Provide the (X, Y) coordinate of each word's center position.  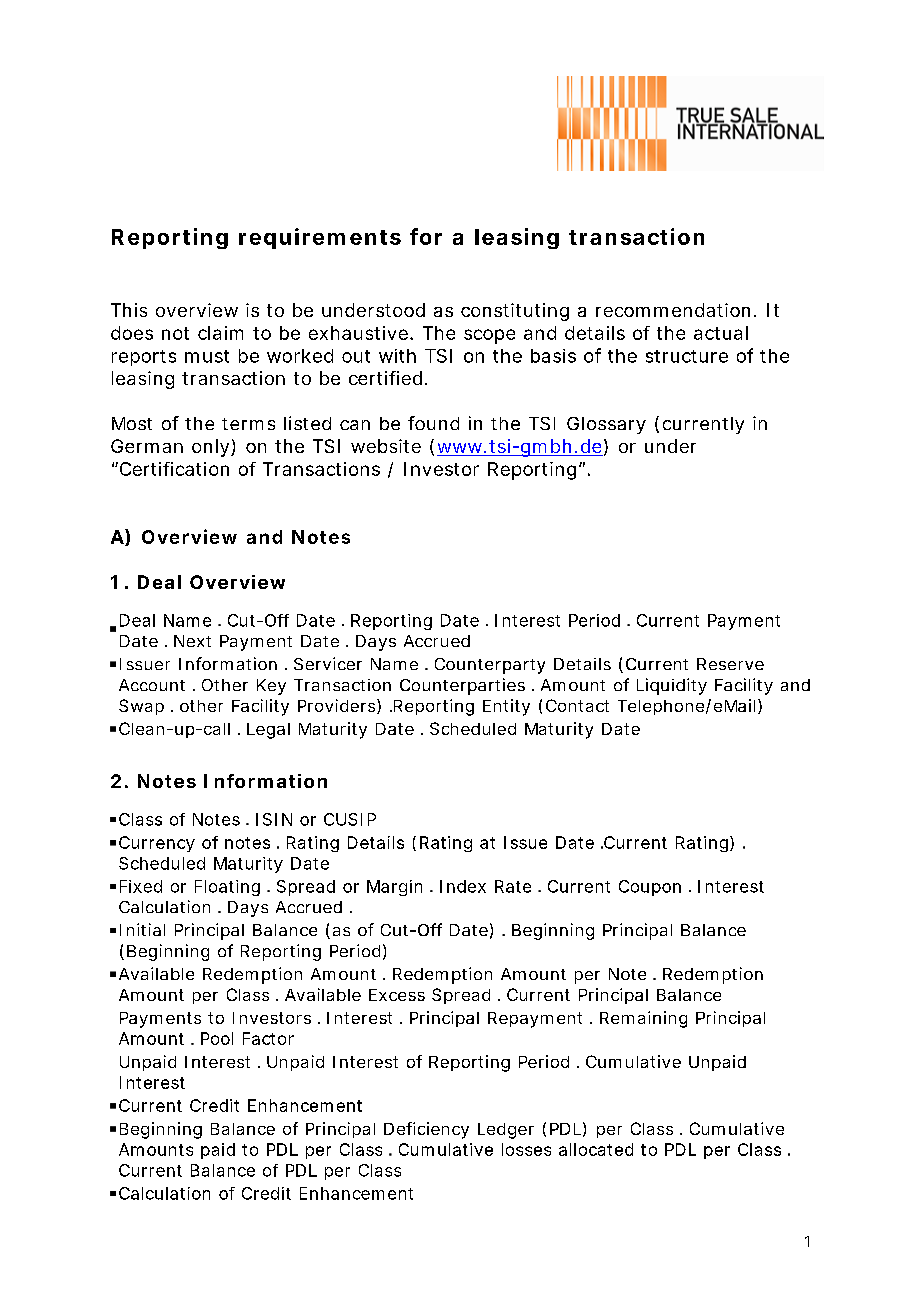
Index (463, 886)
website (386, 446)
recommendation (673, 310)
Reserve (730, 664)
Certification (173, 469)
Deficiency (426, 1130)
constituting (515, 312)
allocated (596, 1149)
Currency (157, 844)
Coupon (650, 888)
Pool (217, 1038)
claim (220, 333)
